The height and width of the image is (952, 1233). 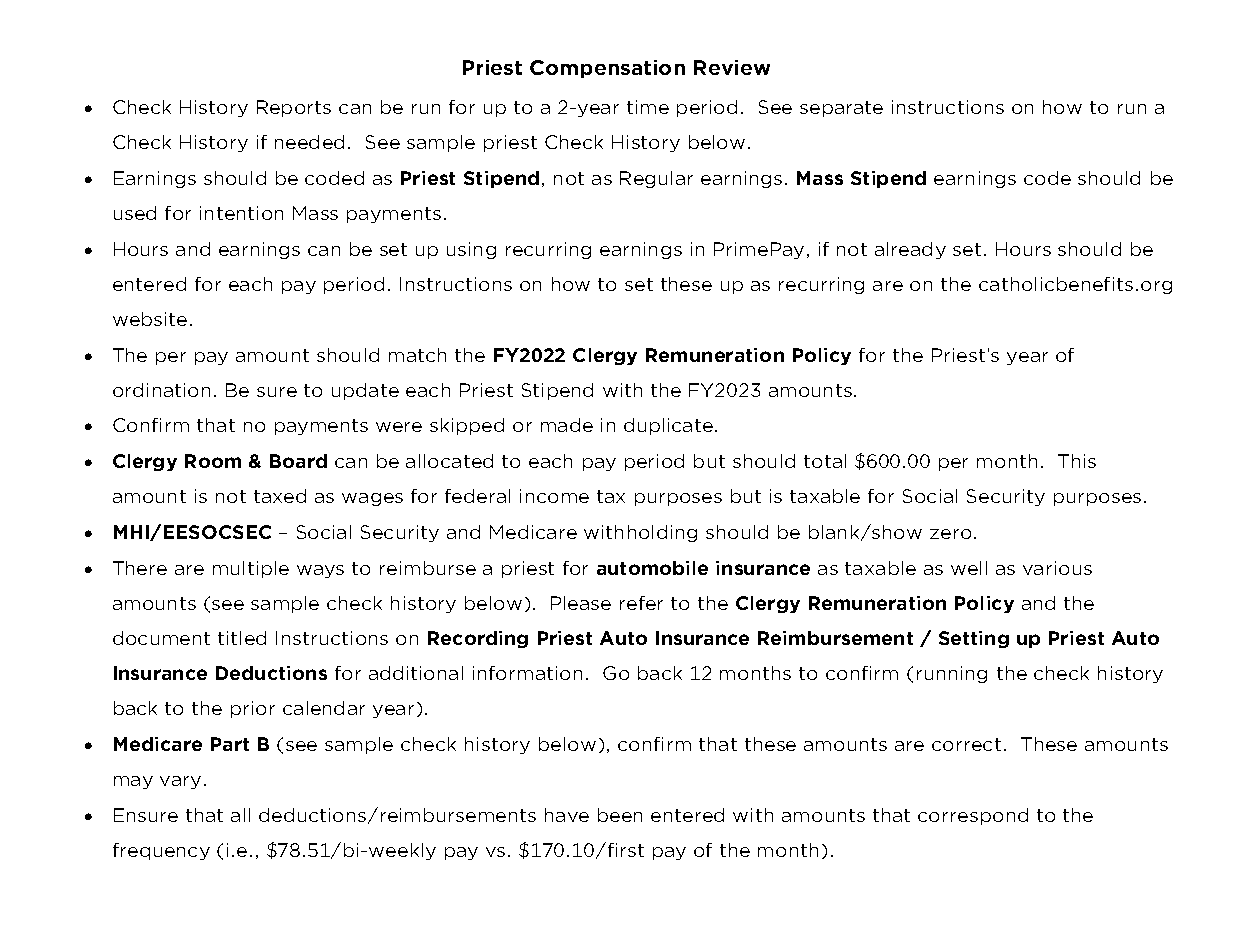 What do you see at coordinates (910, 250) in the image?
I see `already` at bounding box center [910, 250].
